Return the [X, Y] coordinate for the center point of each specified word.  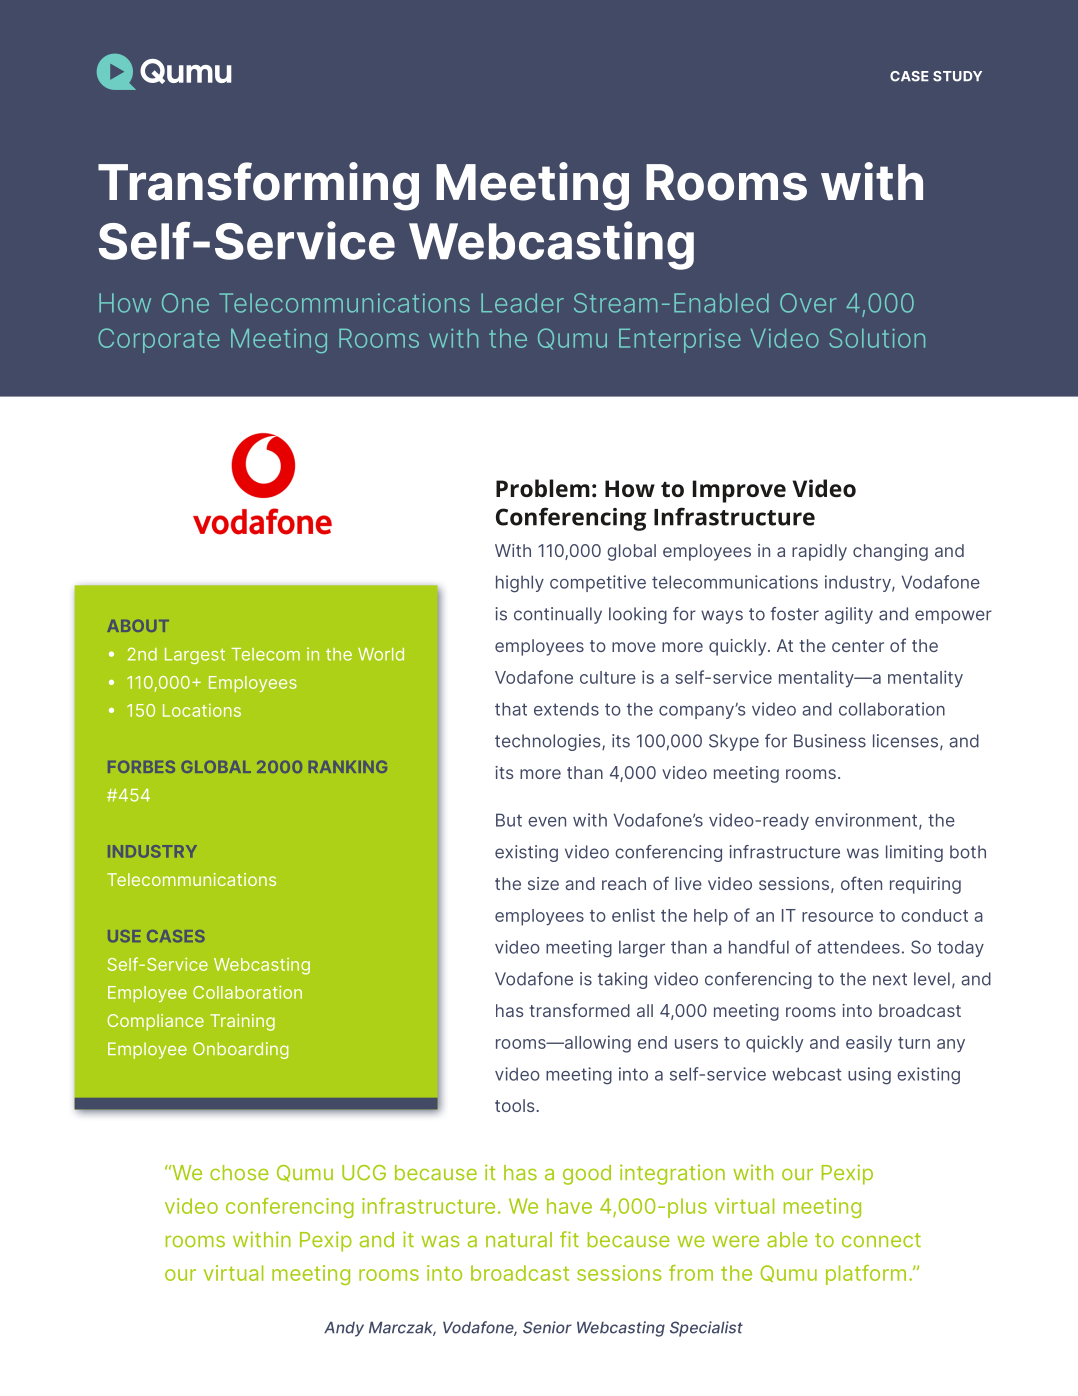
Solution [877, 338]
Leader [522, 303]
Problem [543, 488]
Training [242, 1022]
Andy [344, 1329]
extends [566, 709]
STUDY [957, 76]
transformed [579, 1010]
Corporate [159, 340]
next [890, 979]
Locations [202, 710]
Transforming [258, 186]
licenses [905, 741]
